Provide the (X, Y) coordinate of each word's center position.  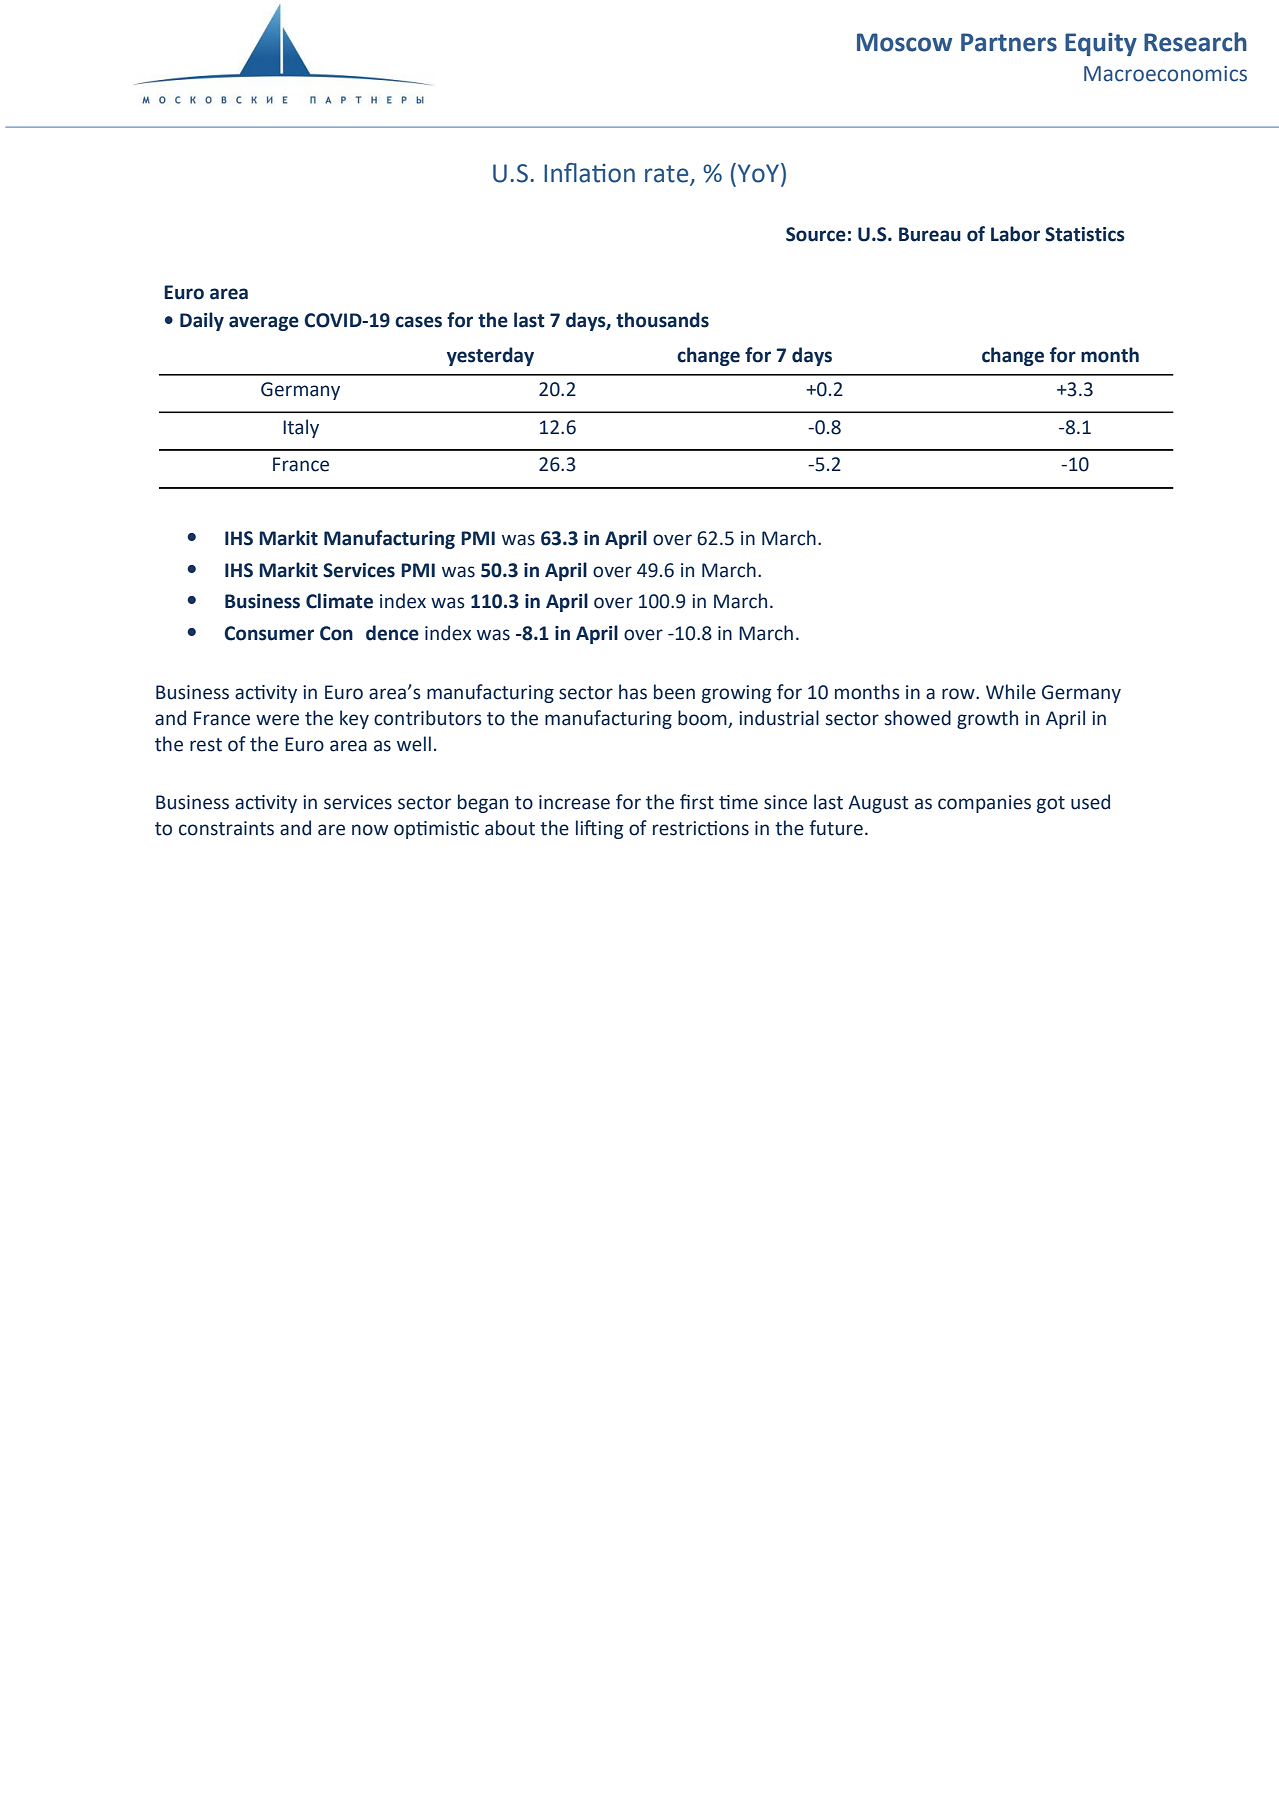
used (1090, 802)
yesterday (490, 356)
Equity (1101, 44)
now (370, 830)
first (697, 802)
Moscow (904, 42)
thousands (662, 320)
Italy (301, 428)
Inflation (589, 173)
